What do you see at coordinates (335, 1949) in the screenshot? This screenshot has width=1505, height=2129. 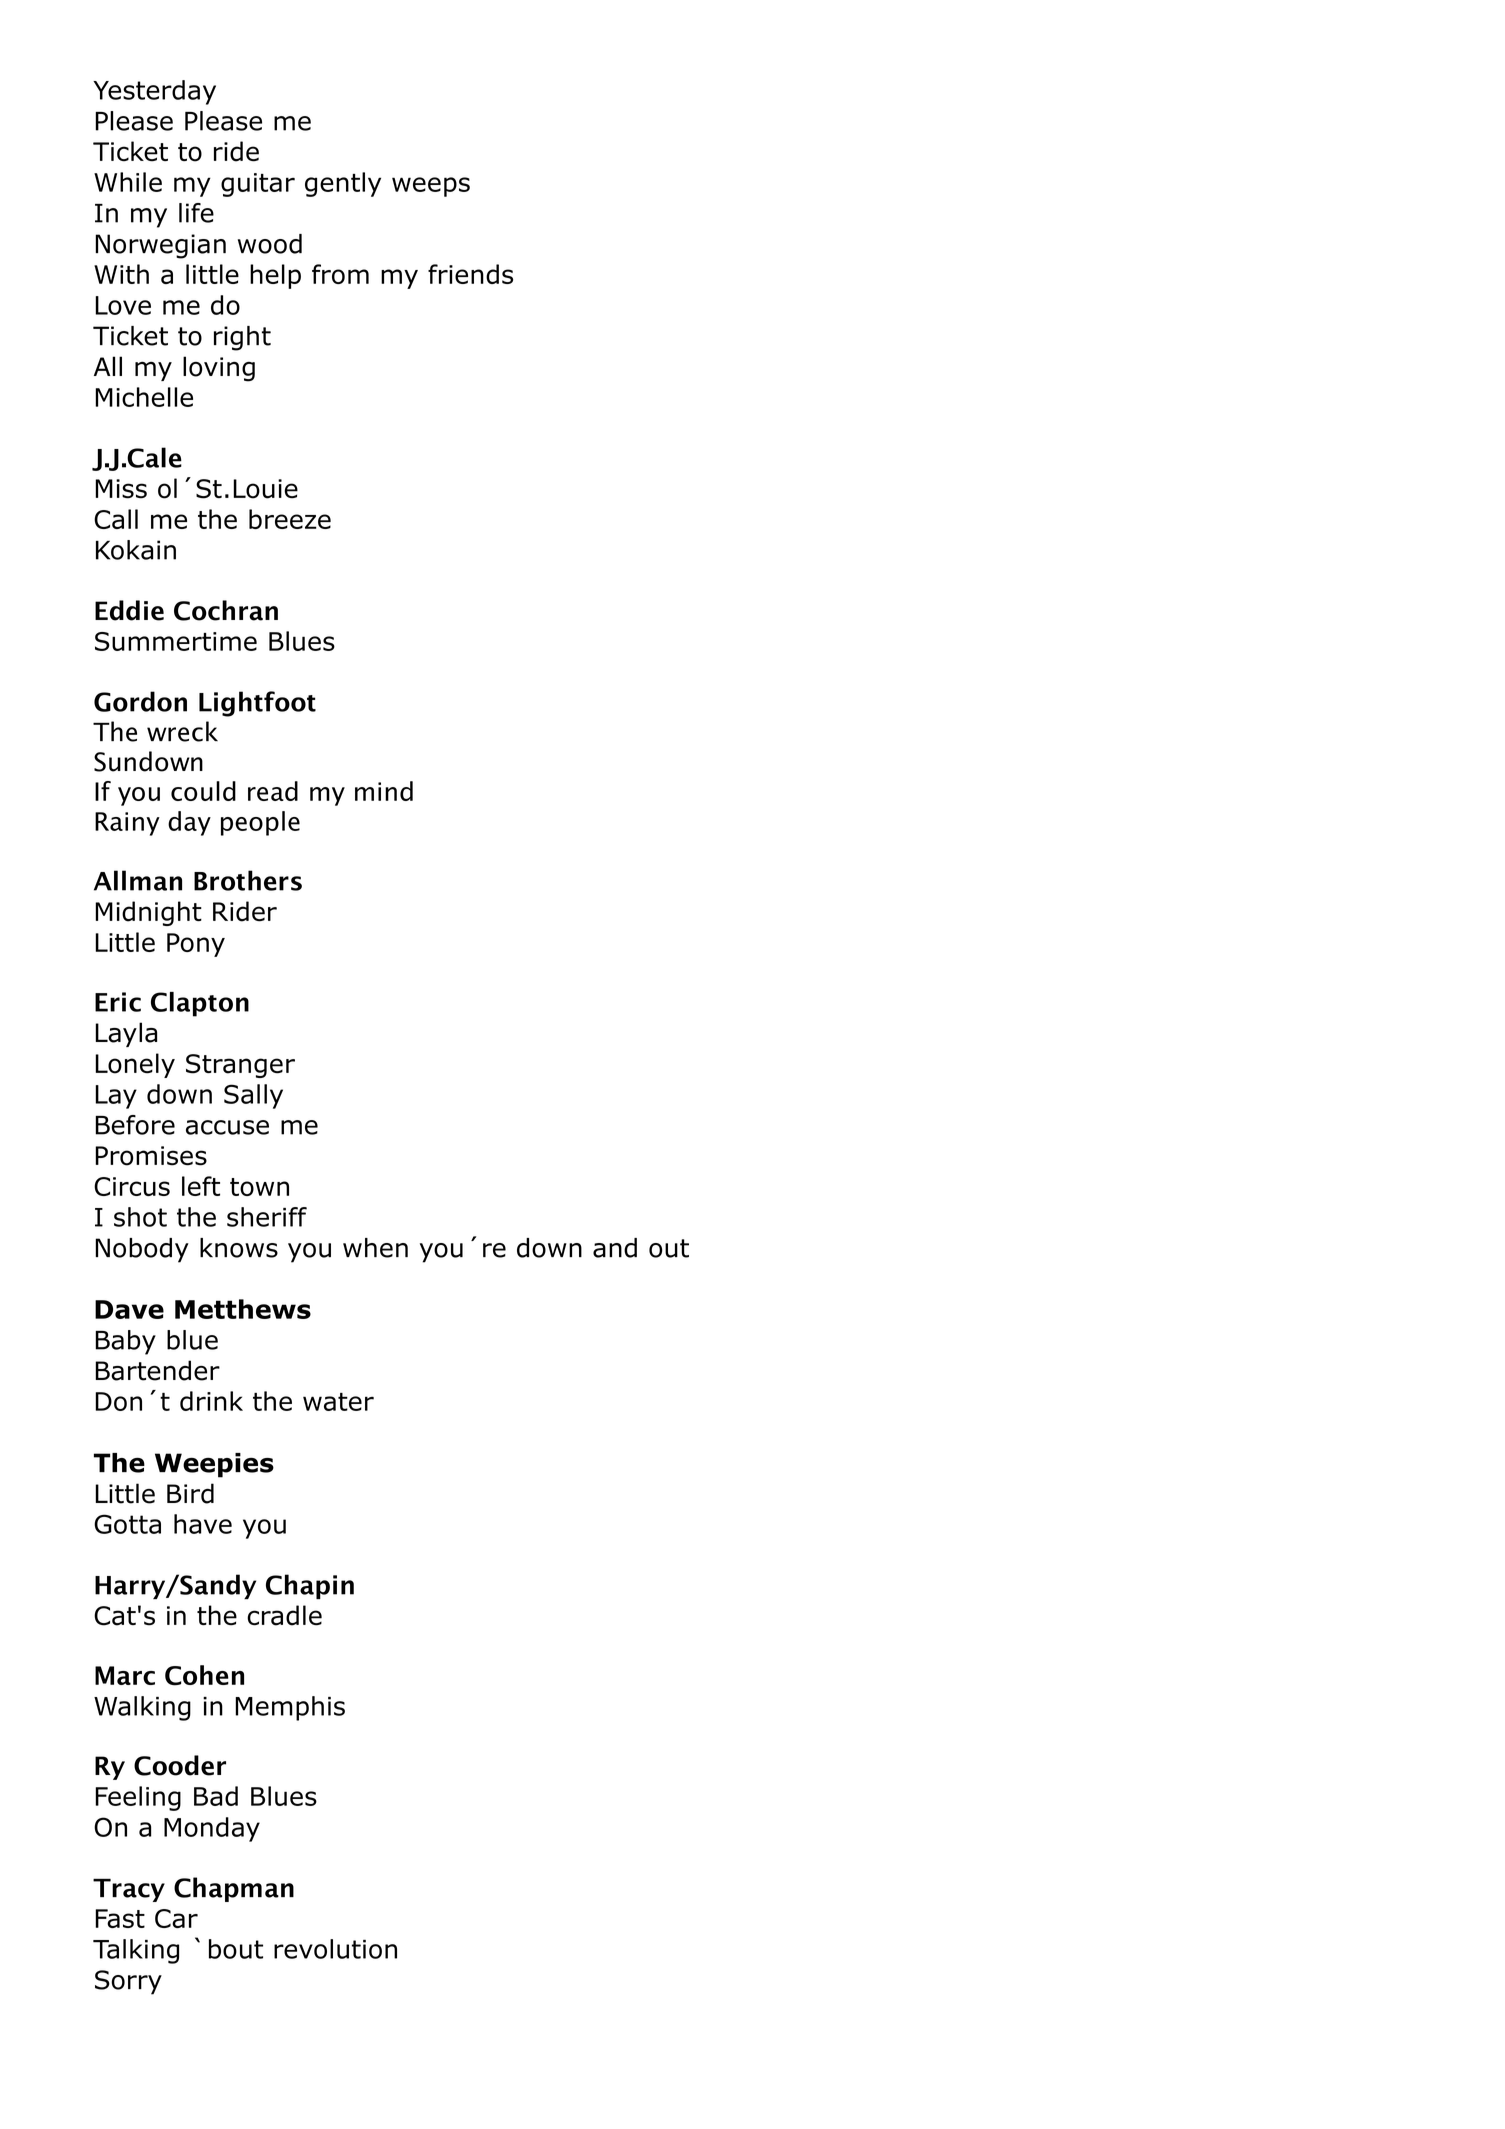 I see `revolution` at bounding box center [335, 1949].
